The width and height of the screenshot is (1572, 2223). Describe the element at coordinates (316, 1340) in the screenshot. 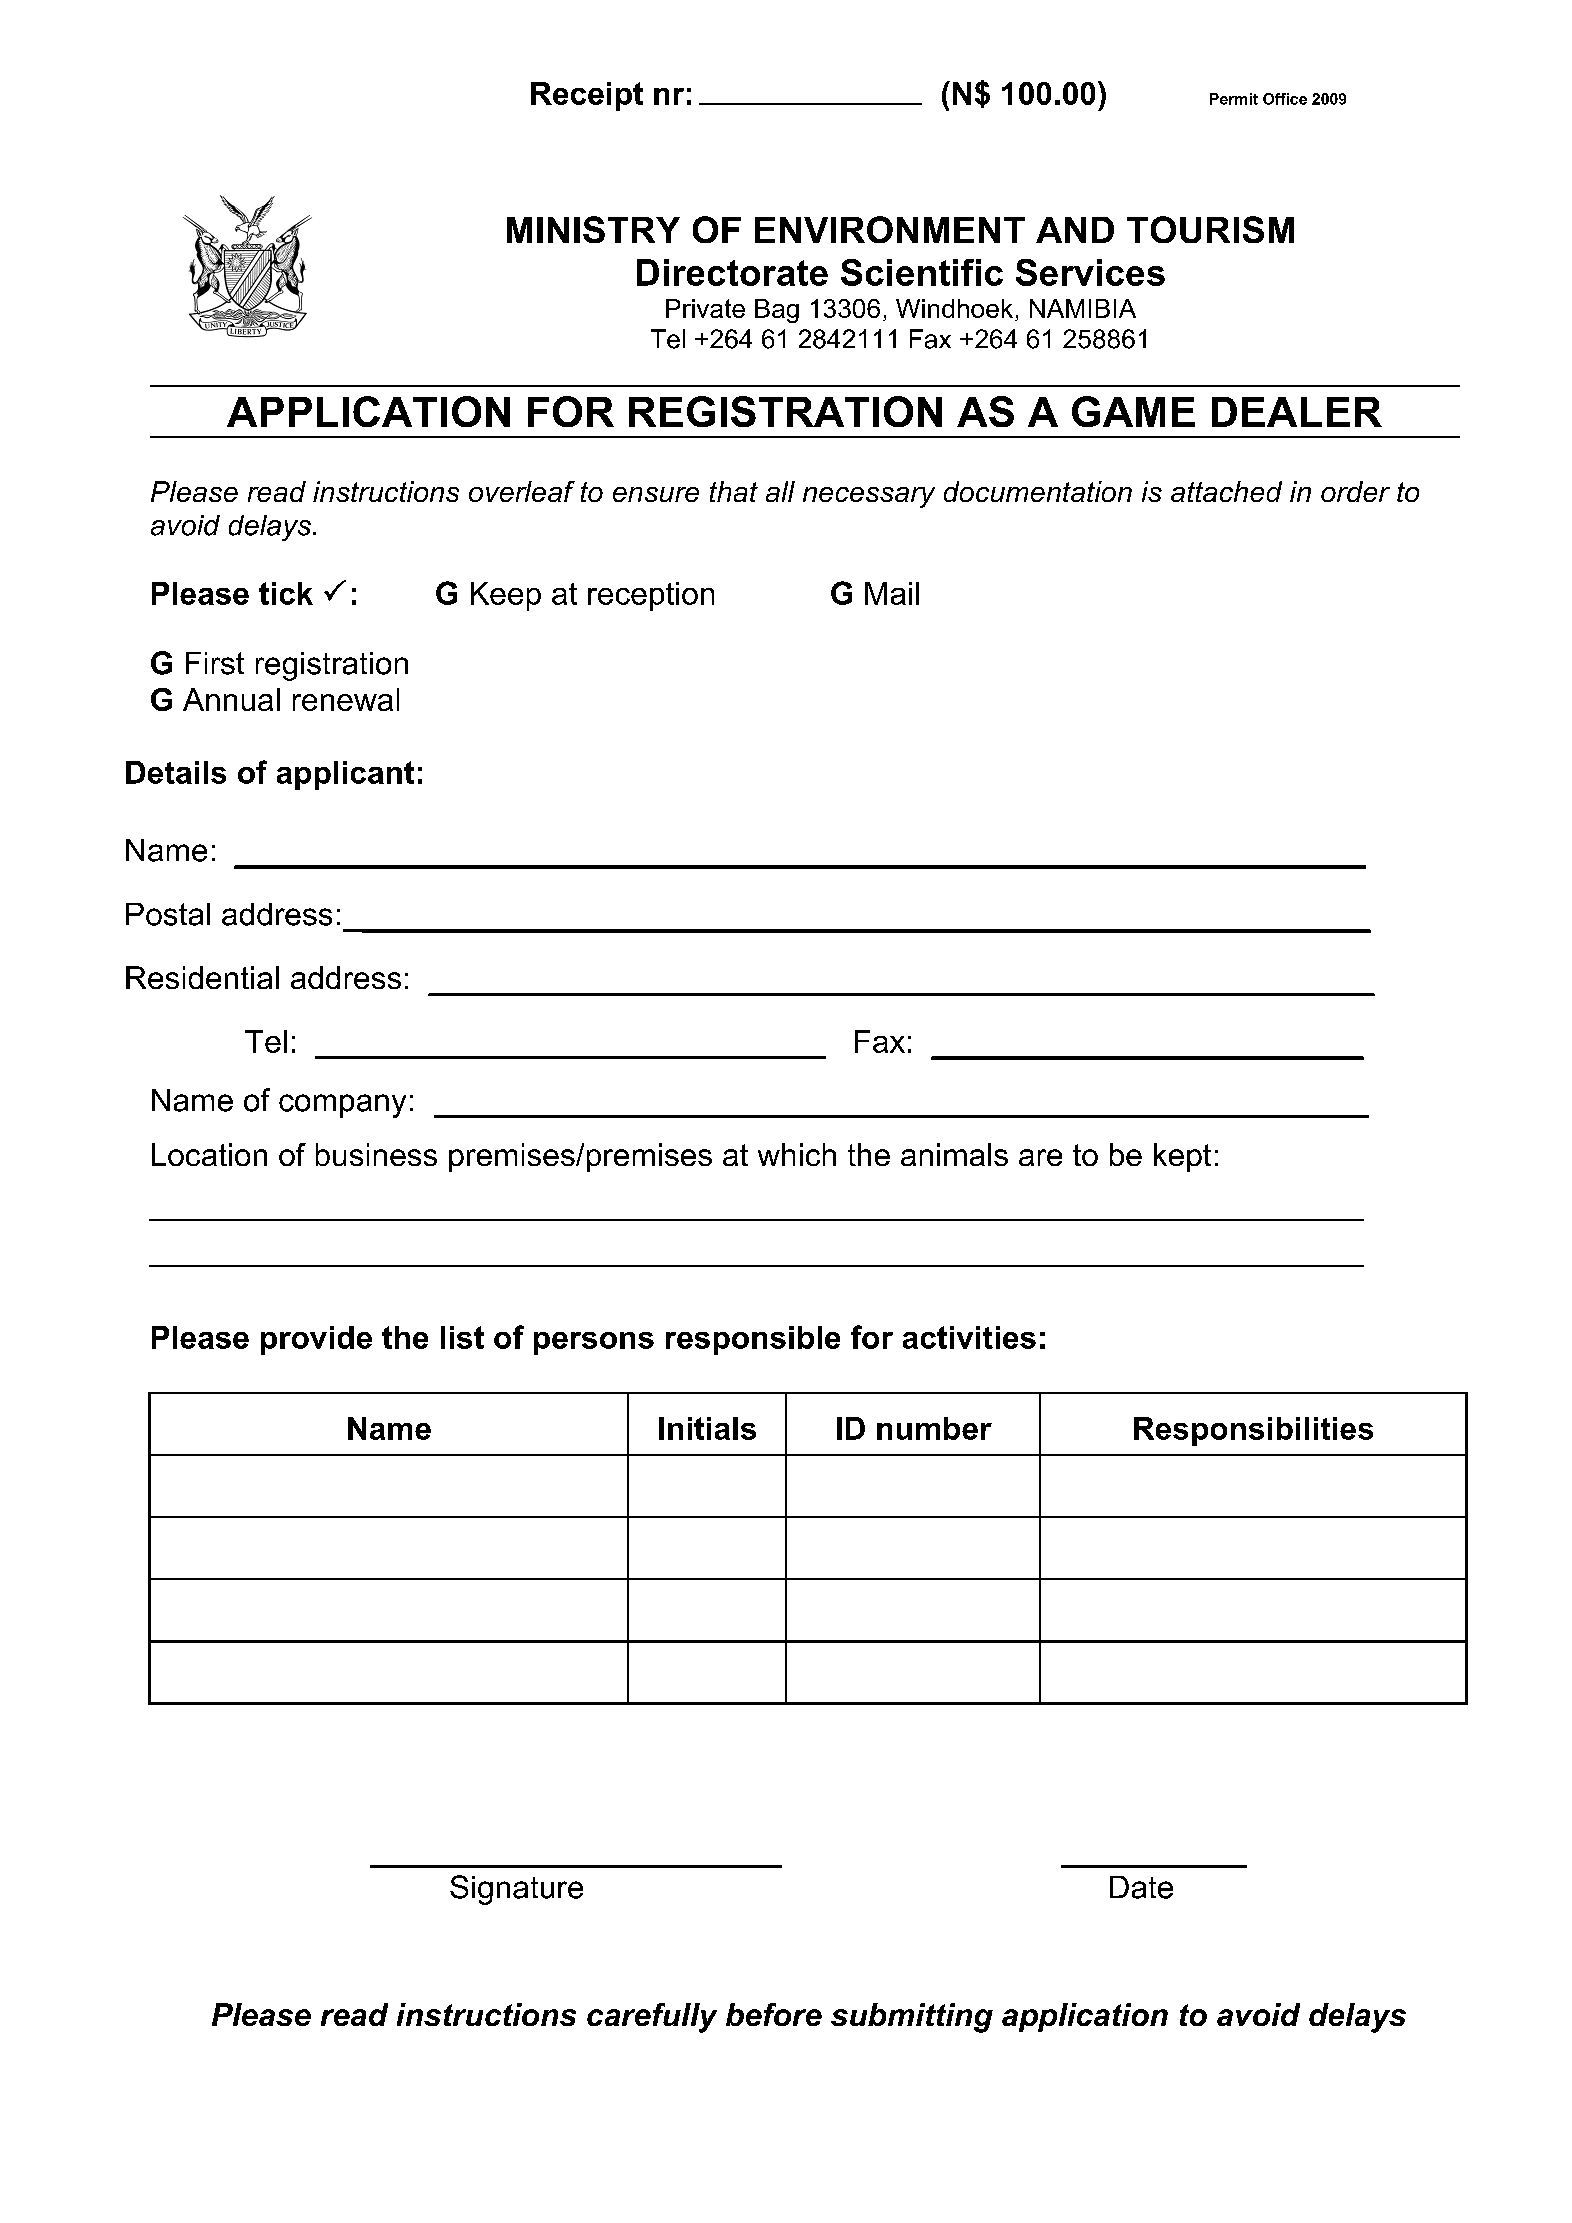

I see `provide` at that location.
